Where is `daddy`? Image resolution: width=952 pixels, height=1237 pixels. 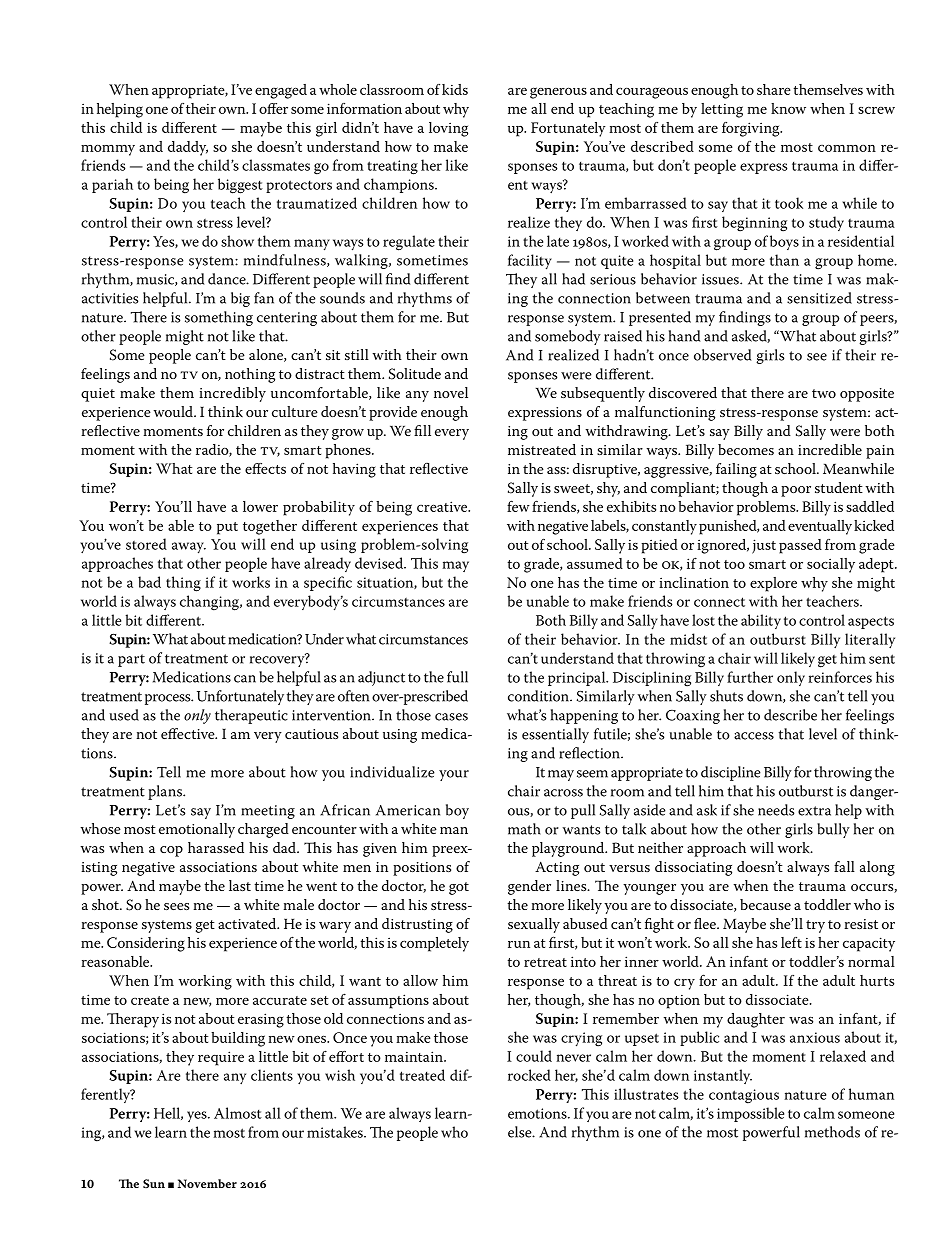 daddy is located at coordinates (188, 148).
